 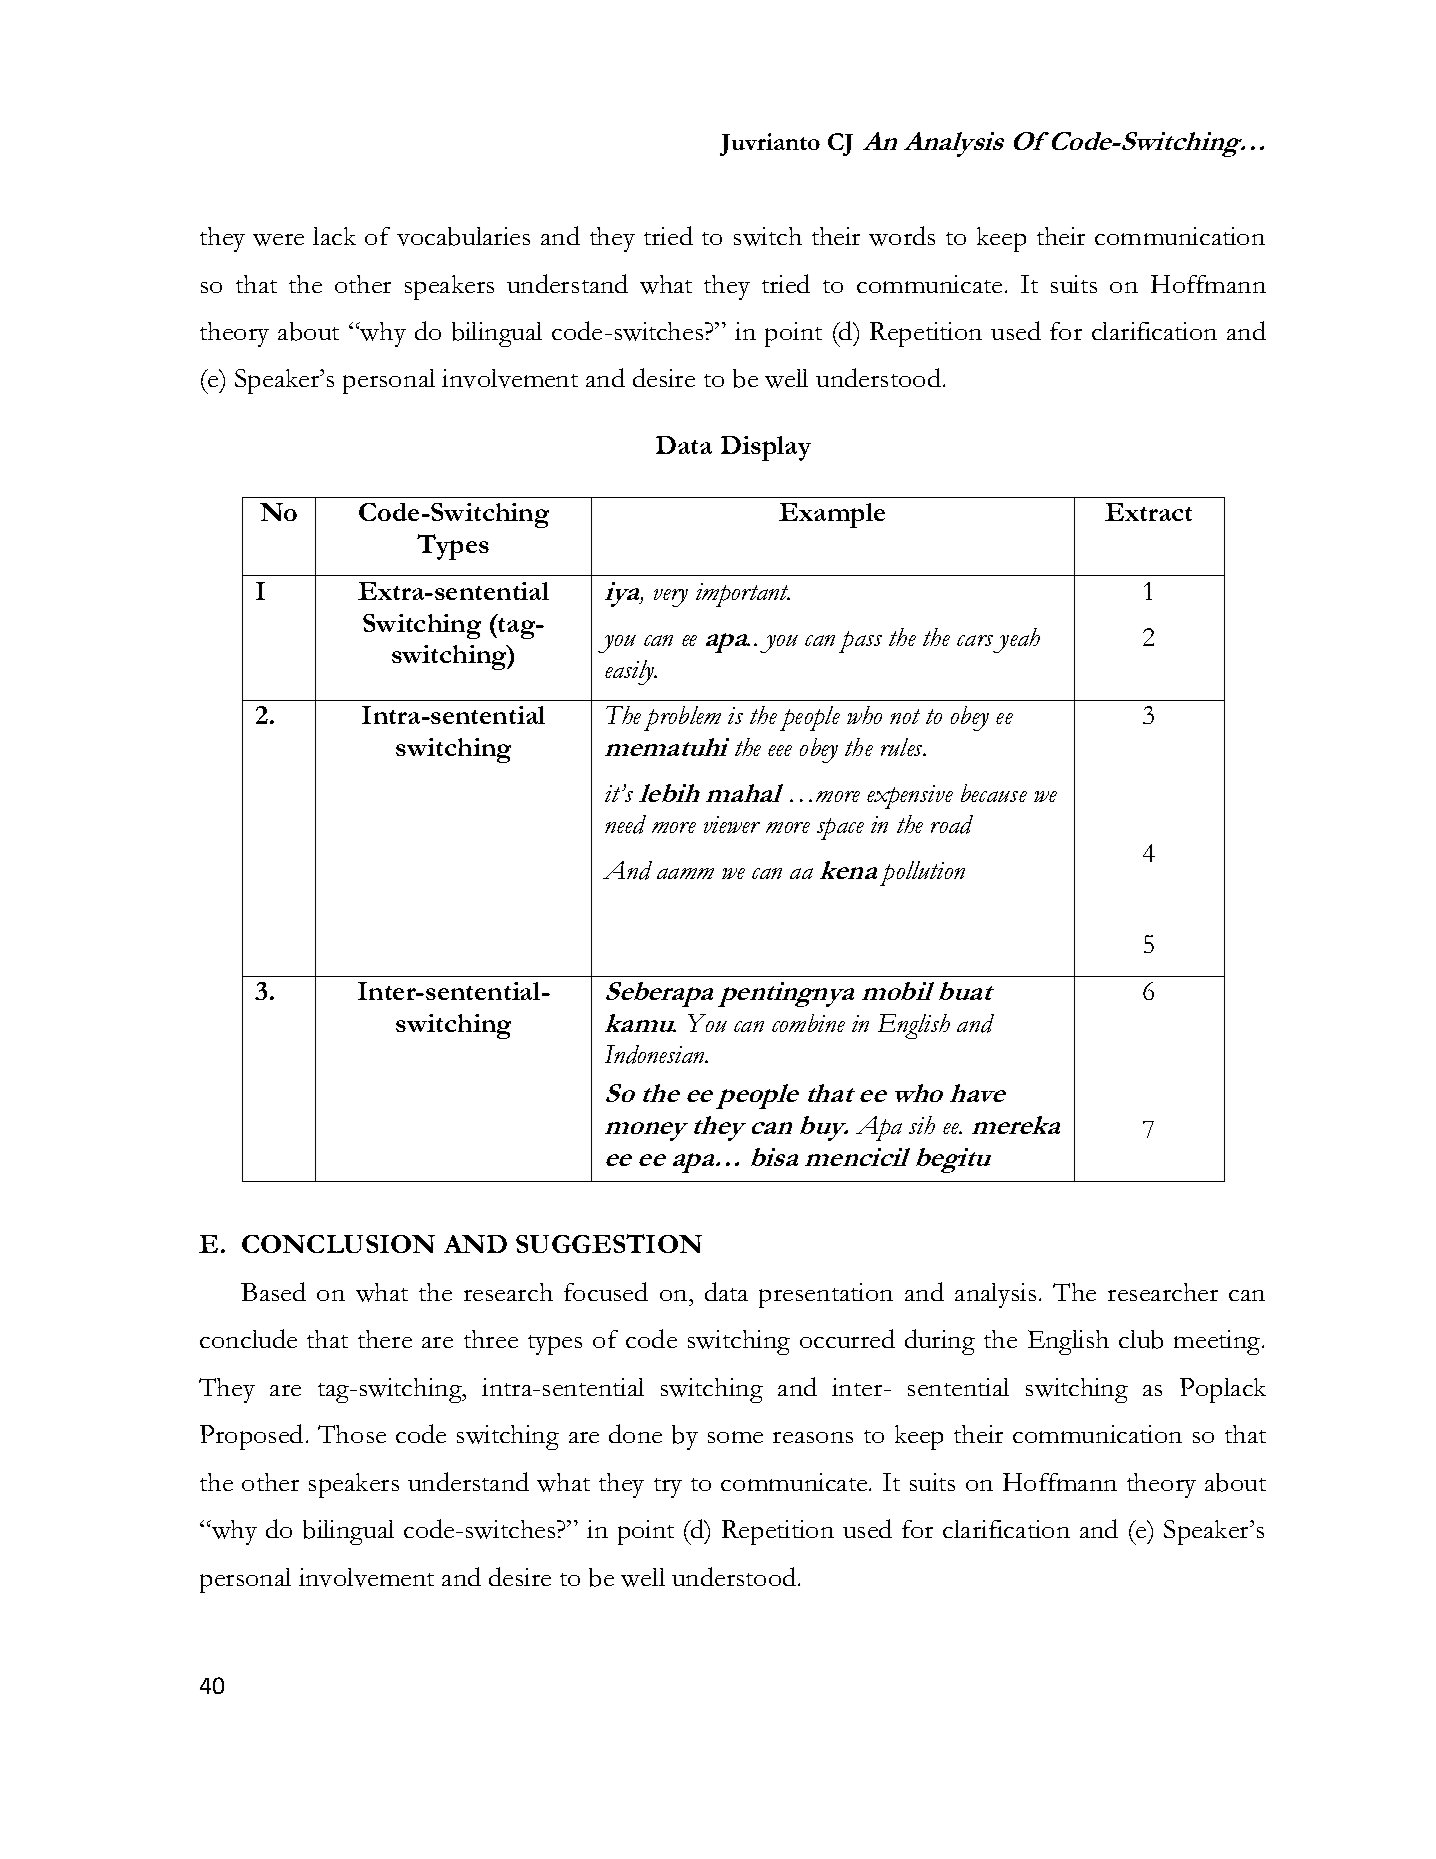 I want to click on very, so click(x=671, y=598).
